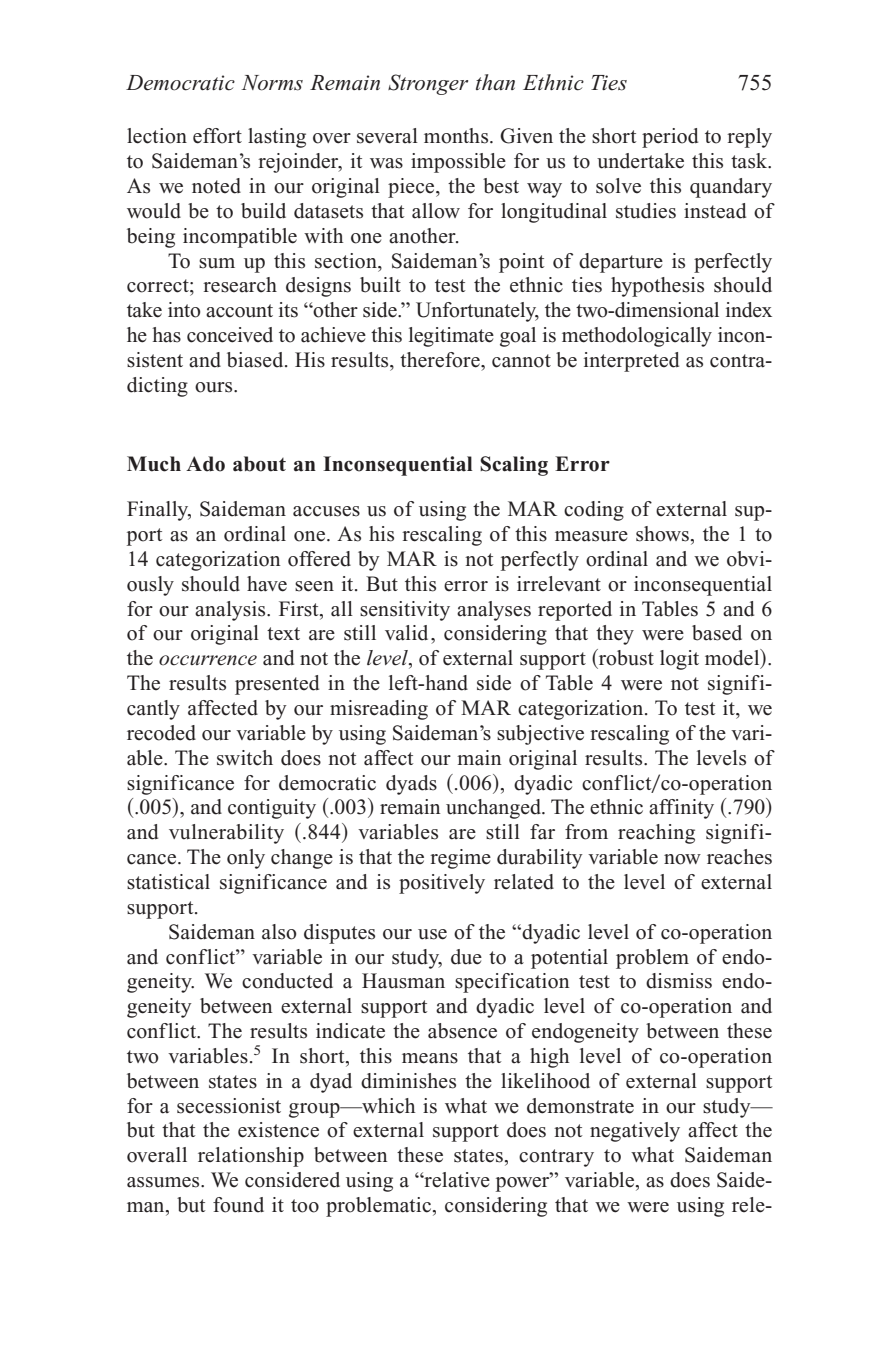  Describe the element at coordinates (670, 138) in the screenshot. I see `period` at that location.
